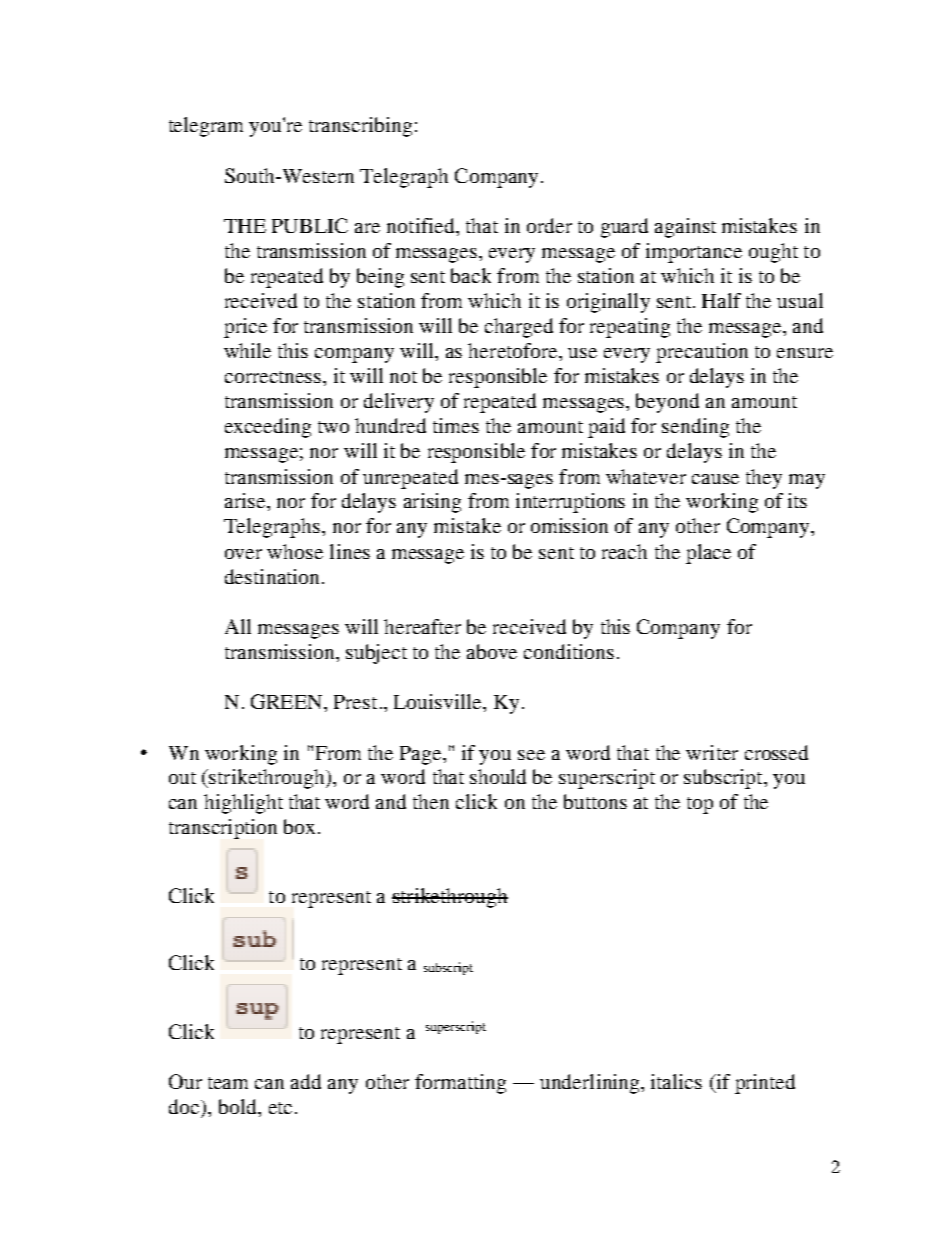 The height and width of the image is (1233, 952). What do you see at coordinates (223, 829) in the image?
I see `transcription` at bounding box center [223, 829].
